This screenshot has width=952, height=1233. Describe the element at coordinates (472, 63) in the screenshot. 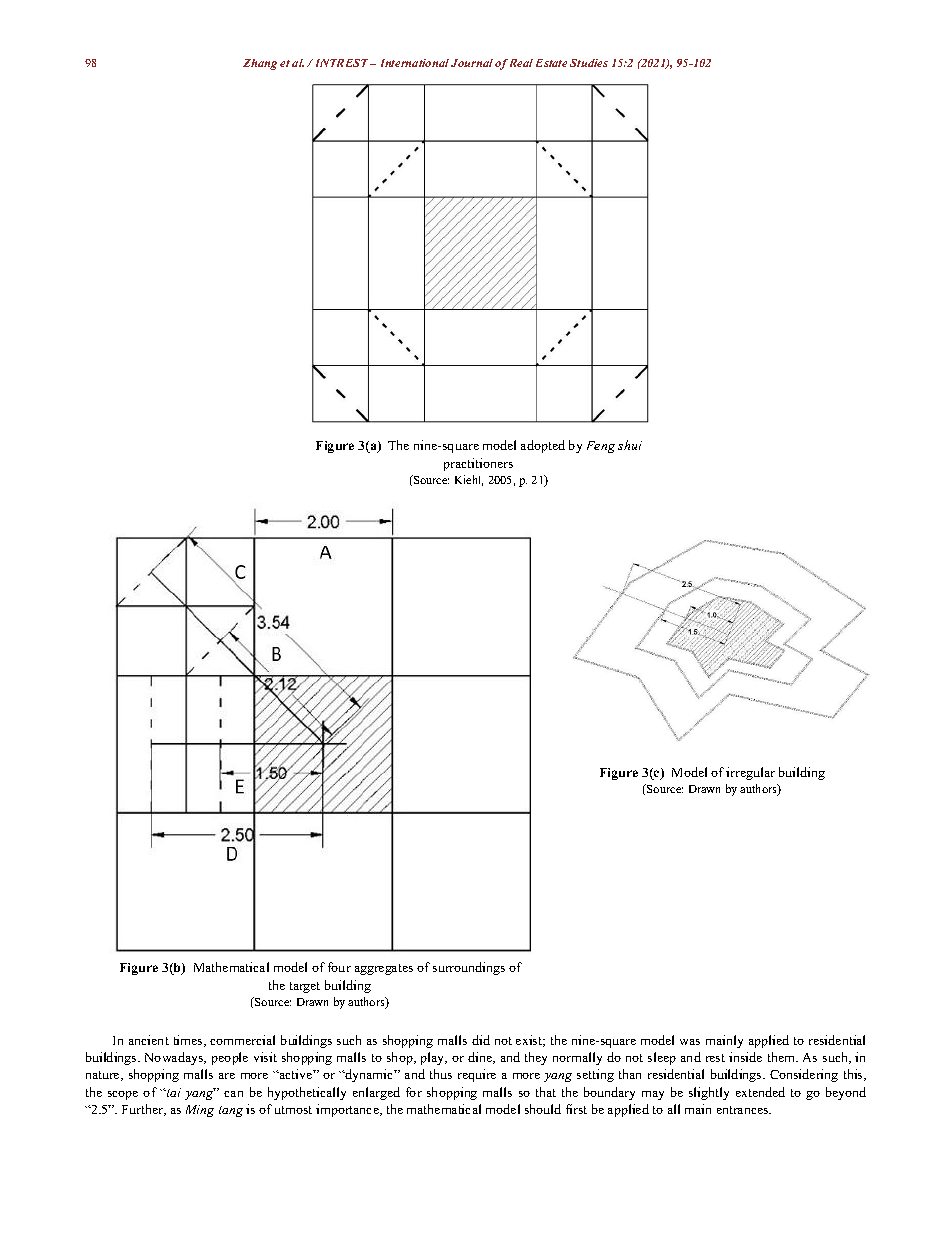

I see `Journal` at that location.
